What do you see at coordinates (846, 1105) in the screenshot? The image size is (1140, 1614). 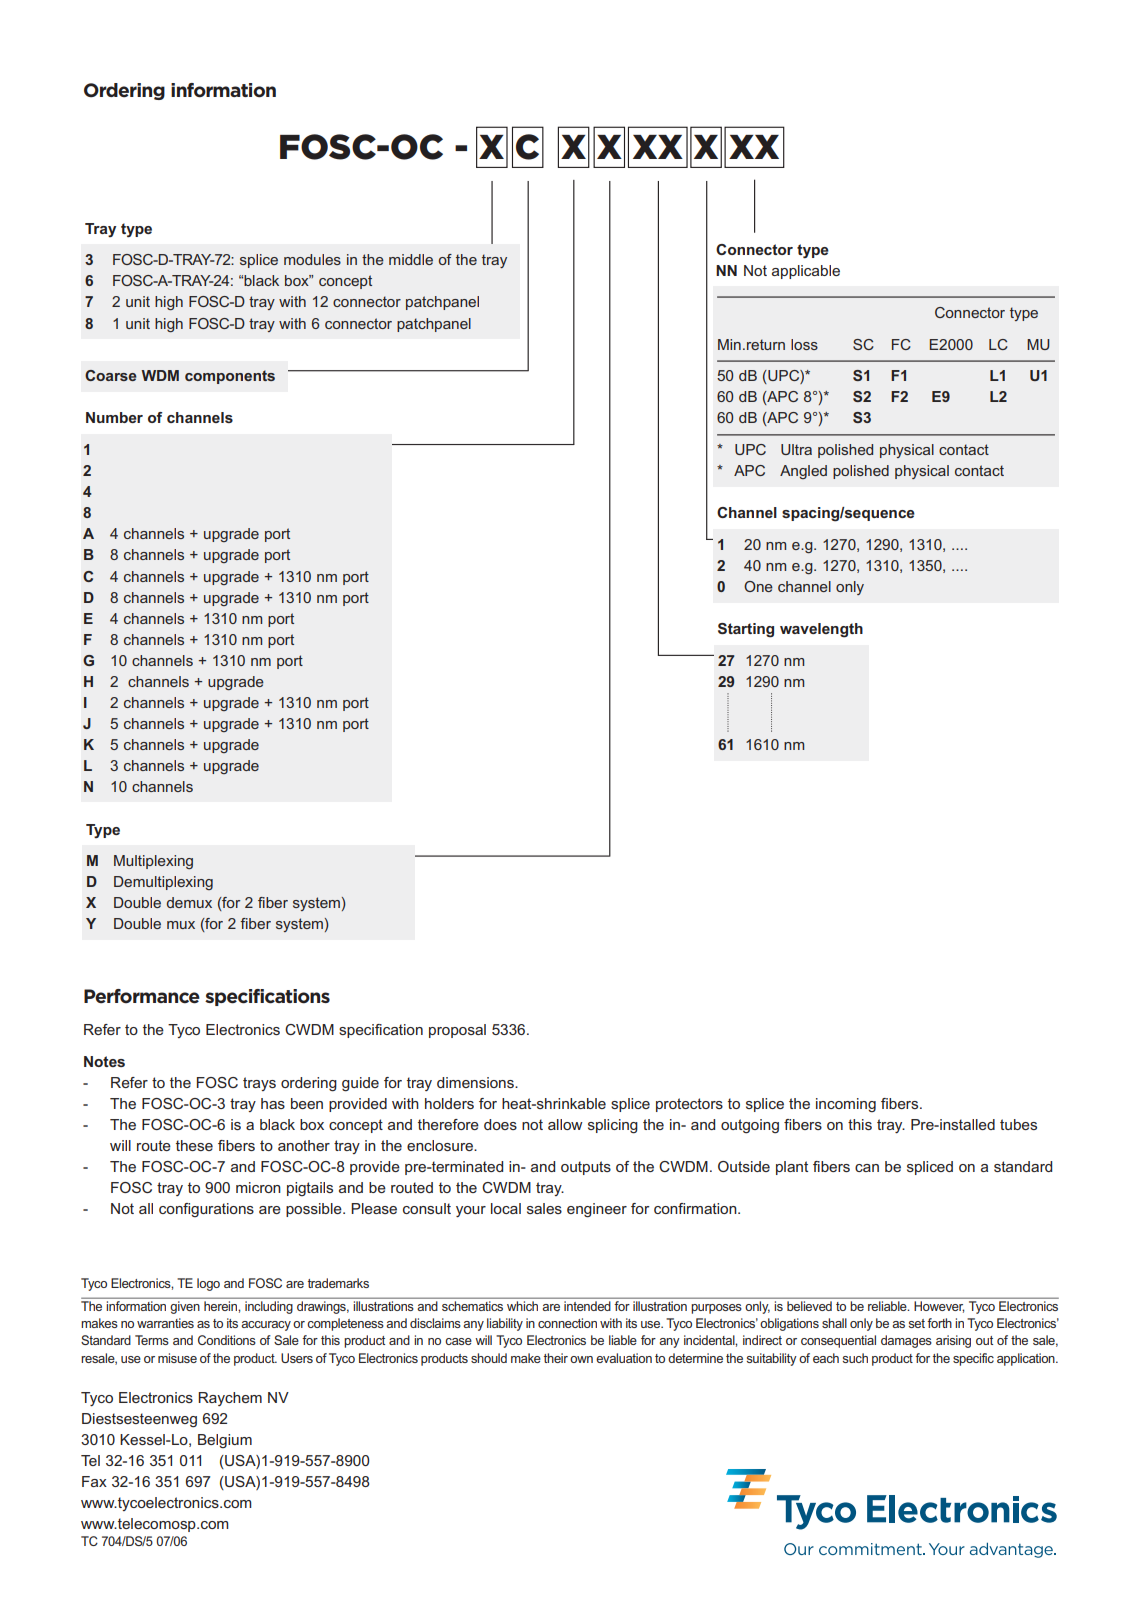 I see `incoming` at bounding box center [846, 1105].
